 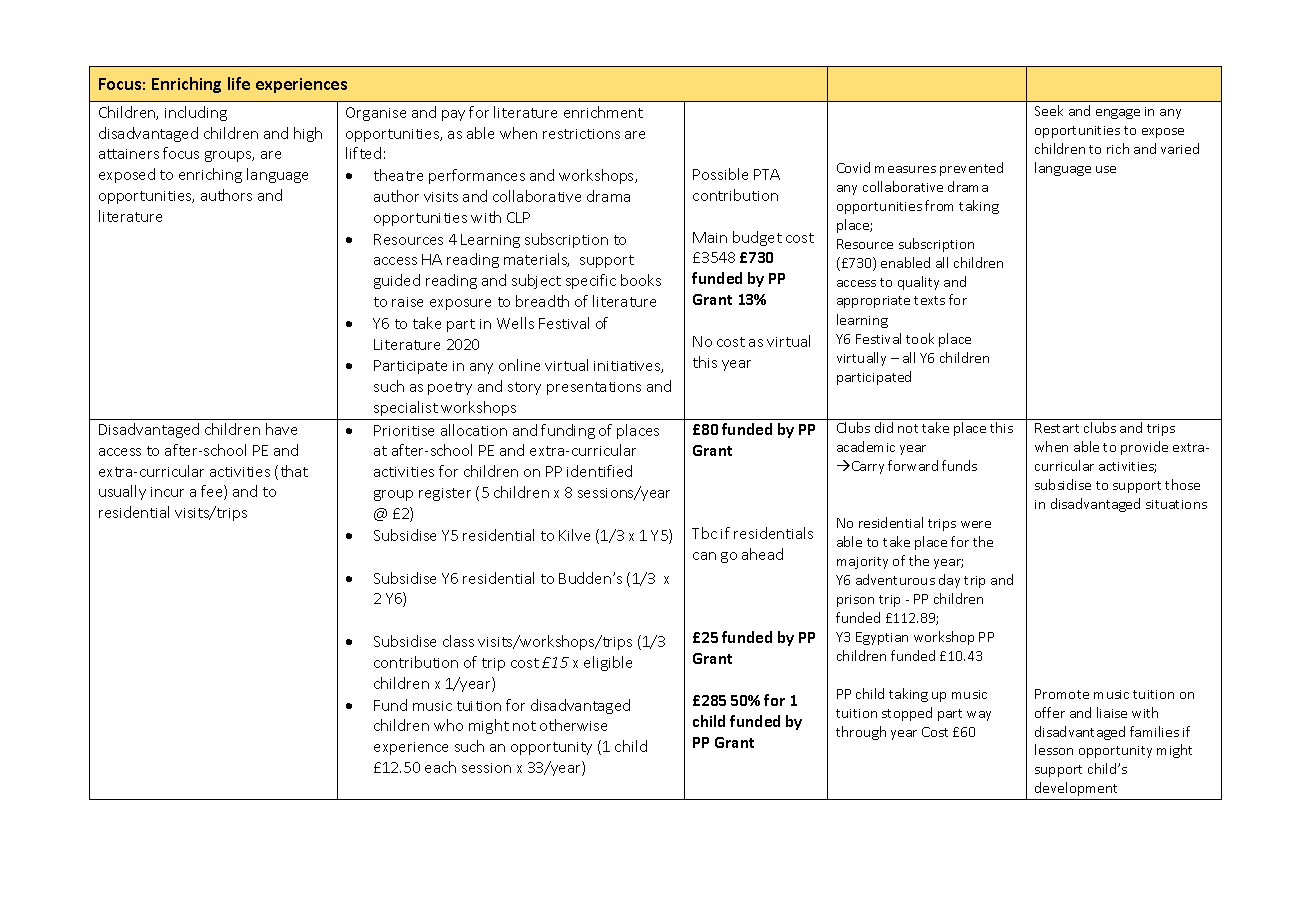 I want to click on each, so click(x=440, y=767).
